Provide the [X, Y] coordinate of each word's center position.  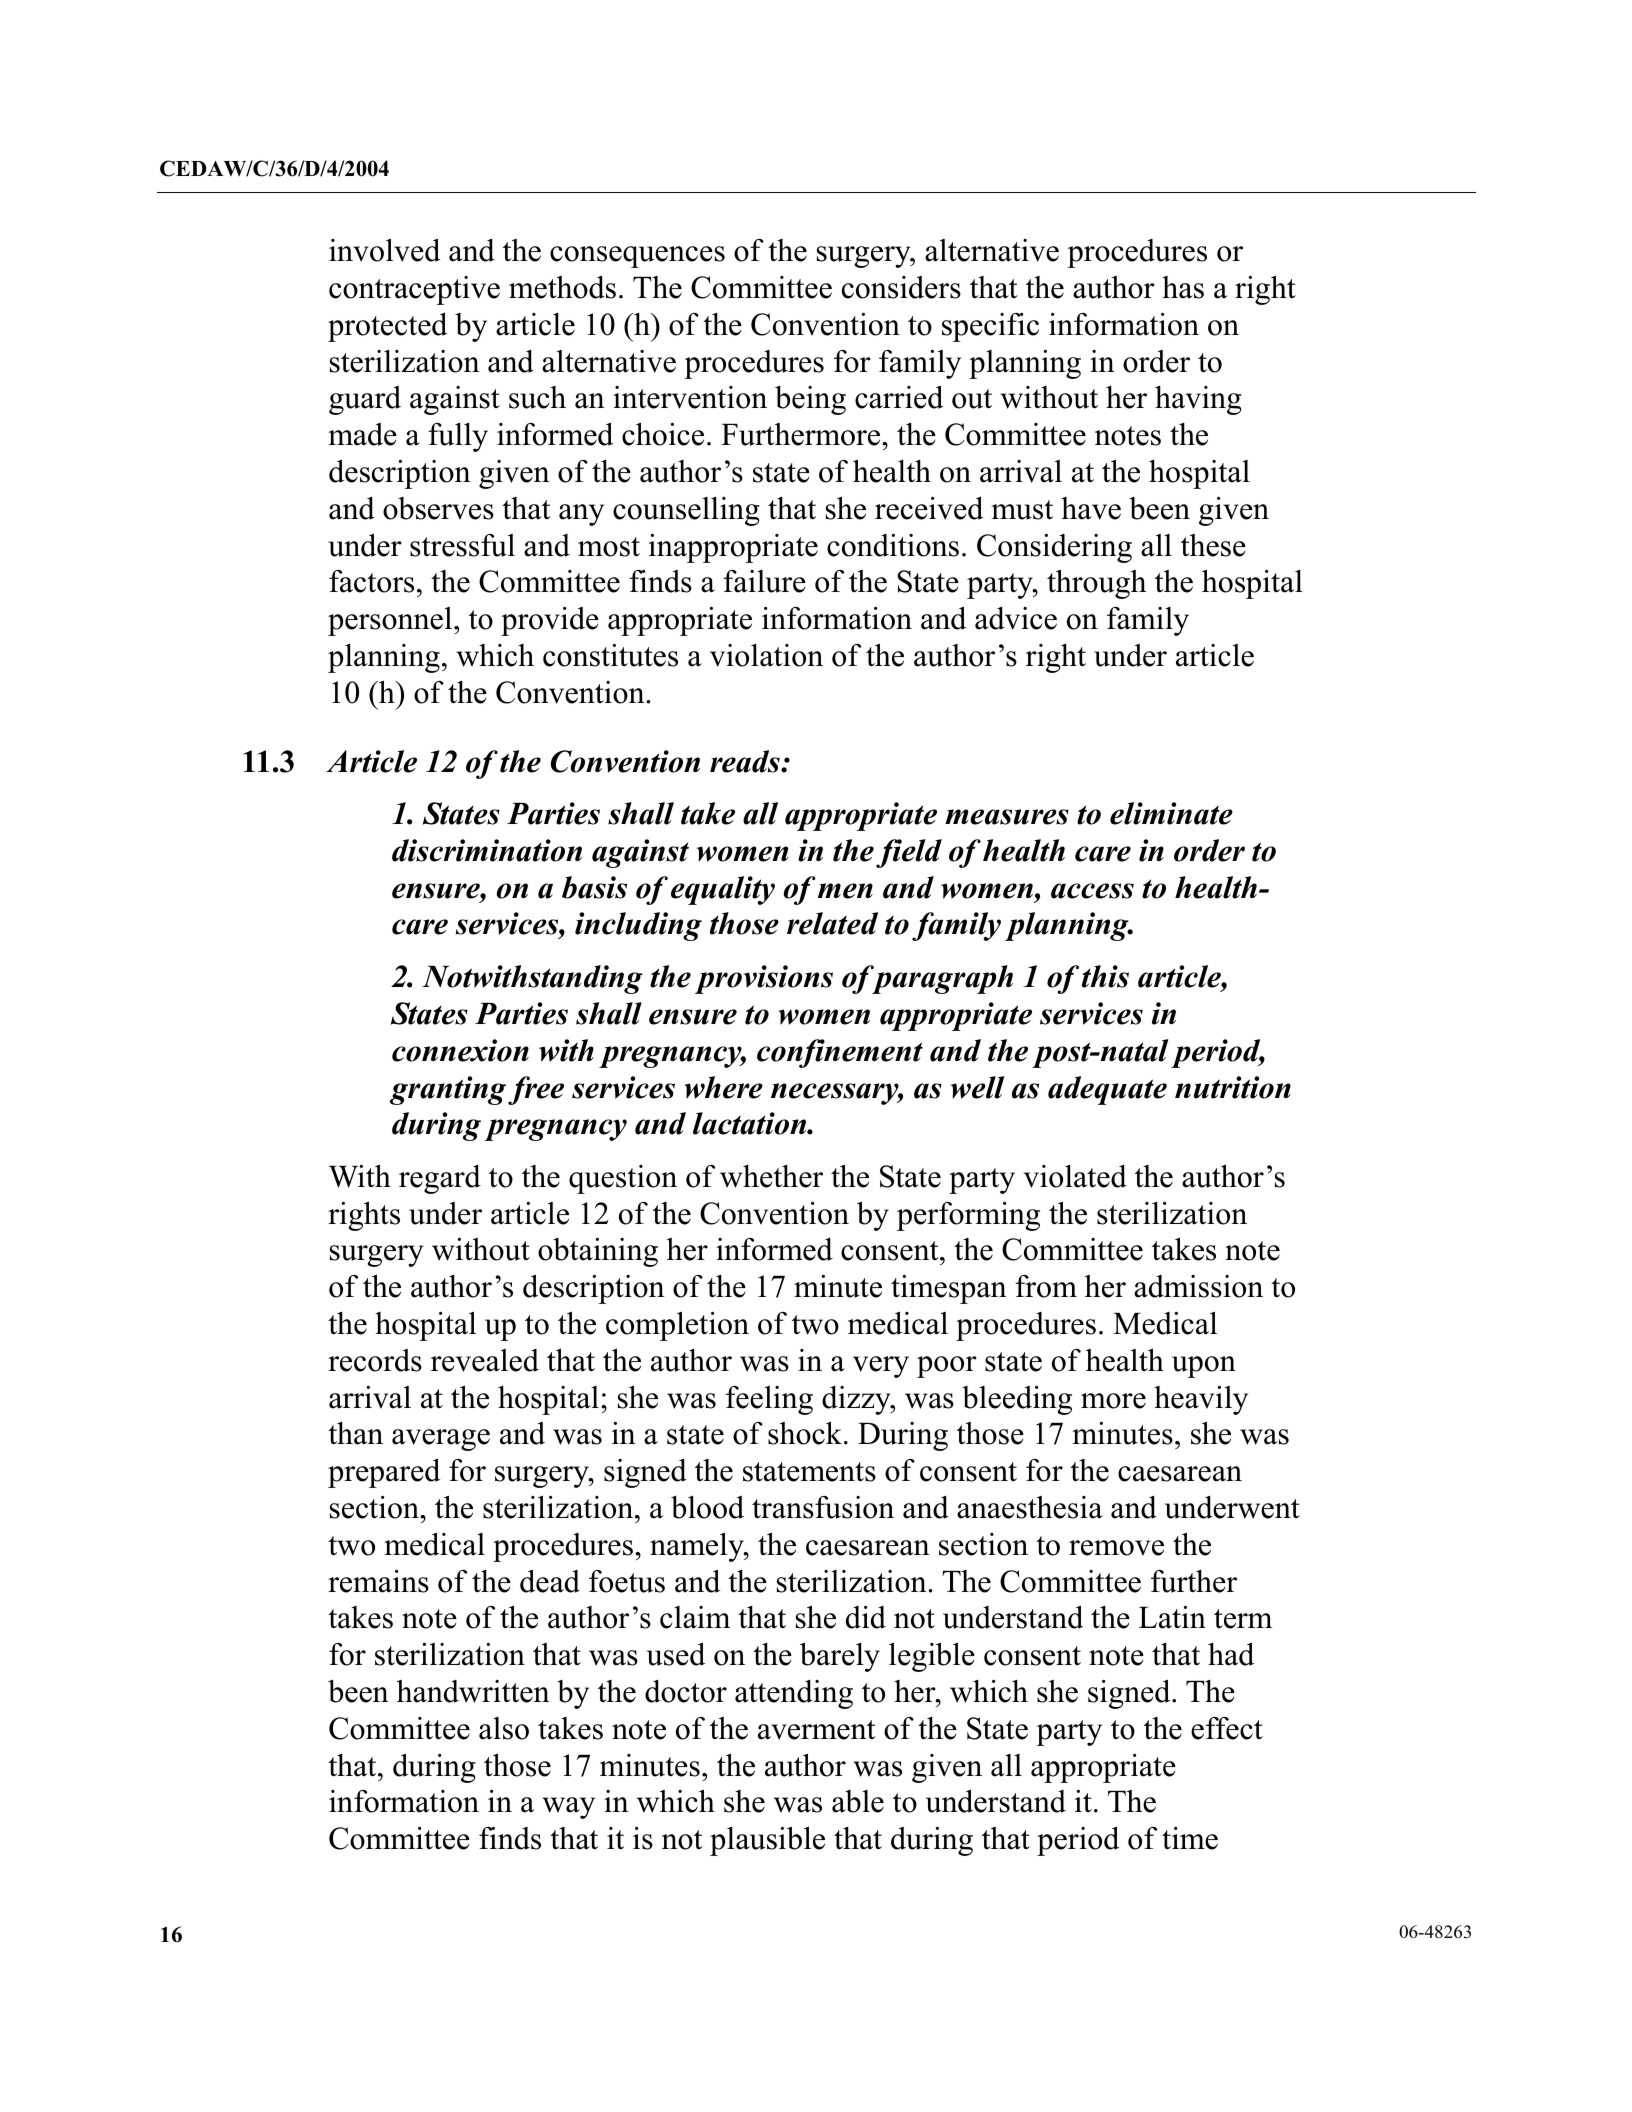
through [1096, 584]
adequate [1107, 1090]
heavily [1201, 1400]
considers [901, 287]
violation [766, 655]
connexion [460, 1050]
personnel [391, 621]
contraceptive [414, 290]
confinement [840, 1053]
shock [806, 1433]
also [504, 1728]
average [441, 1440]
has [1183, 287]
